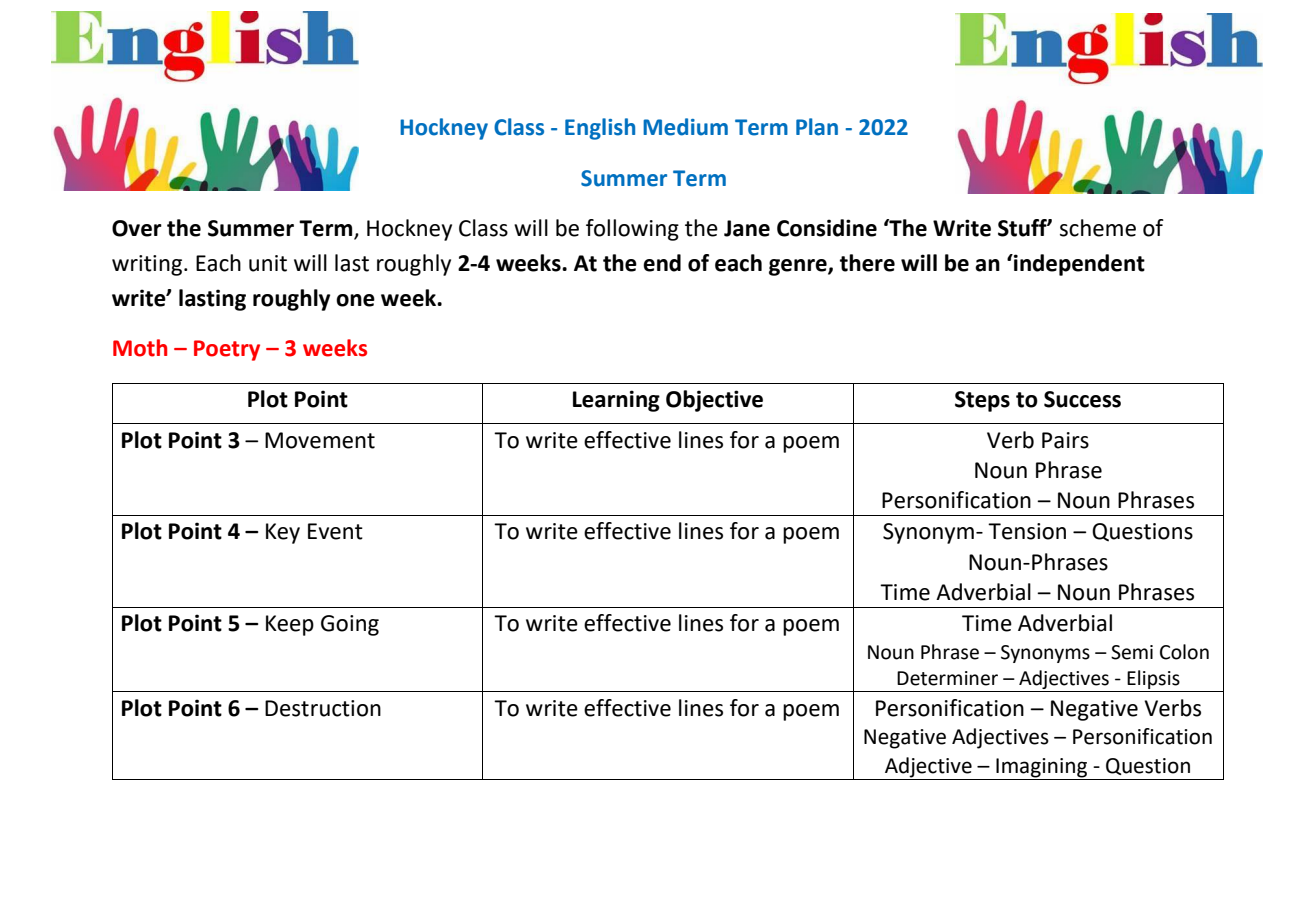 This screenshot has width=1308, height=924. Describe the element at coordinates (323, 708) in the screenshot. I see `Destruction` at that location.
